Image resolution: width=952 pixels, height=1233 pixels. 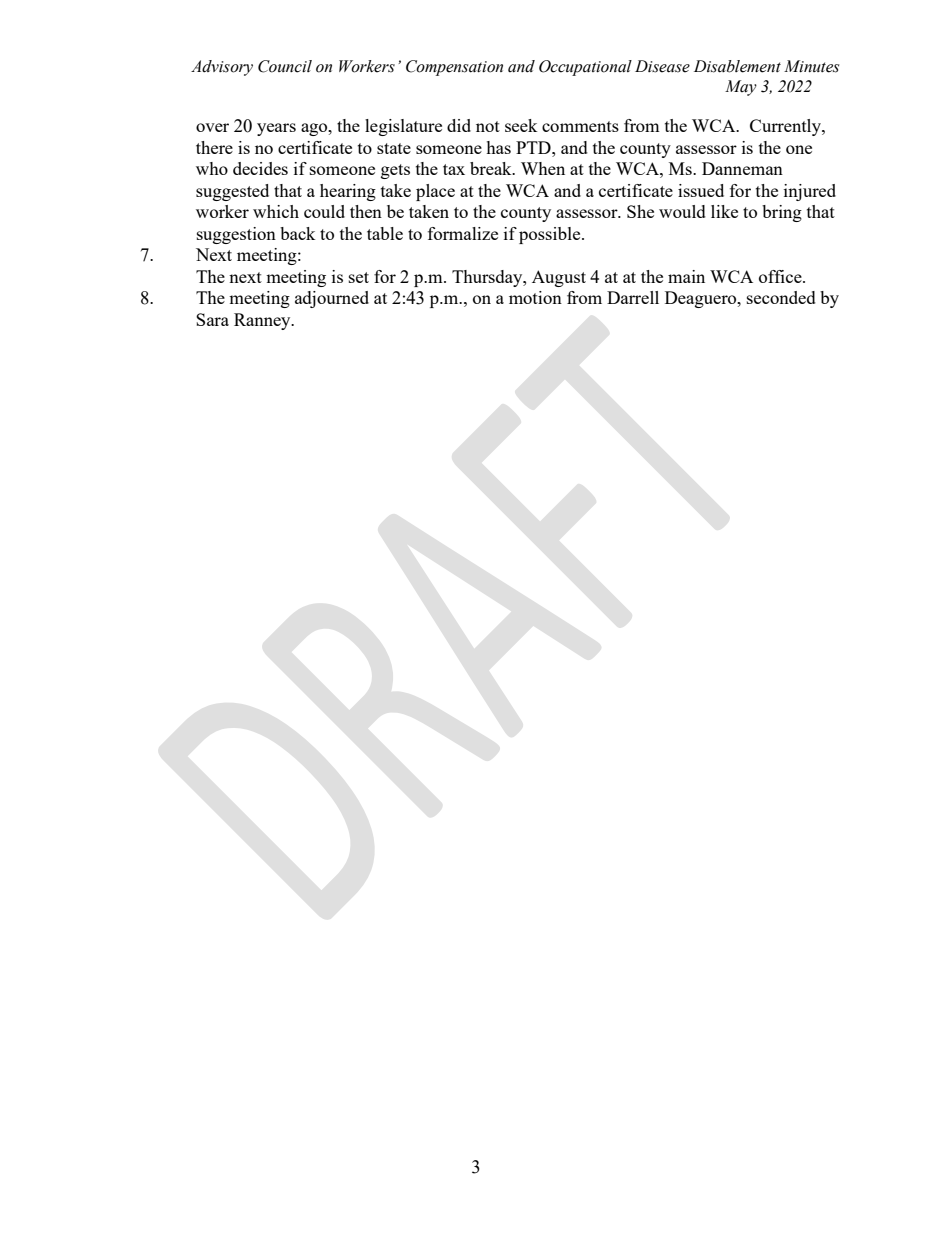 What do you see at coordinates (781, 297) in the screenshot?
I see `seconded` at bounding box center [781, 297].
